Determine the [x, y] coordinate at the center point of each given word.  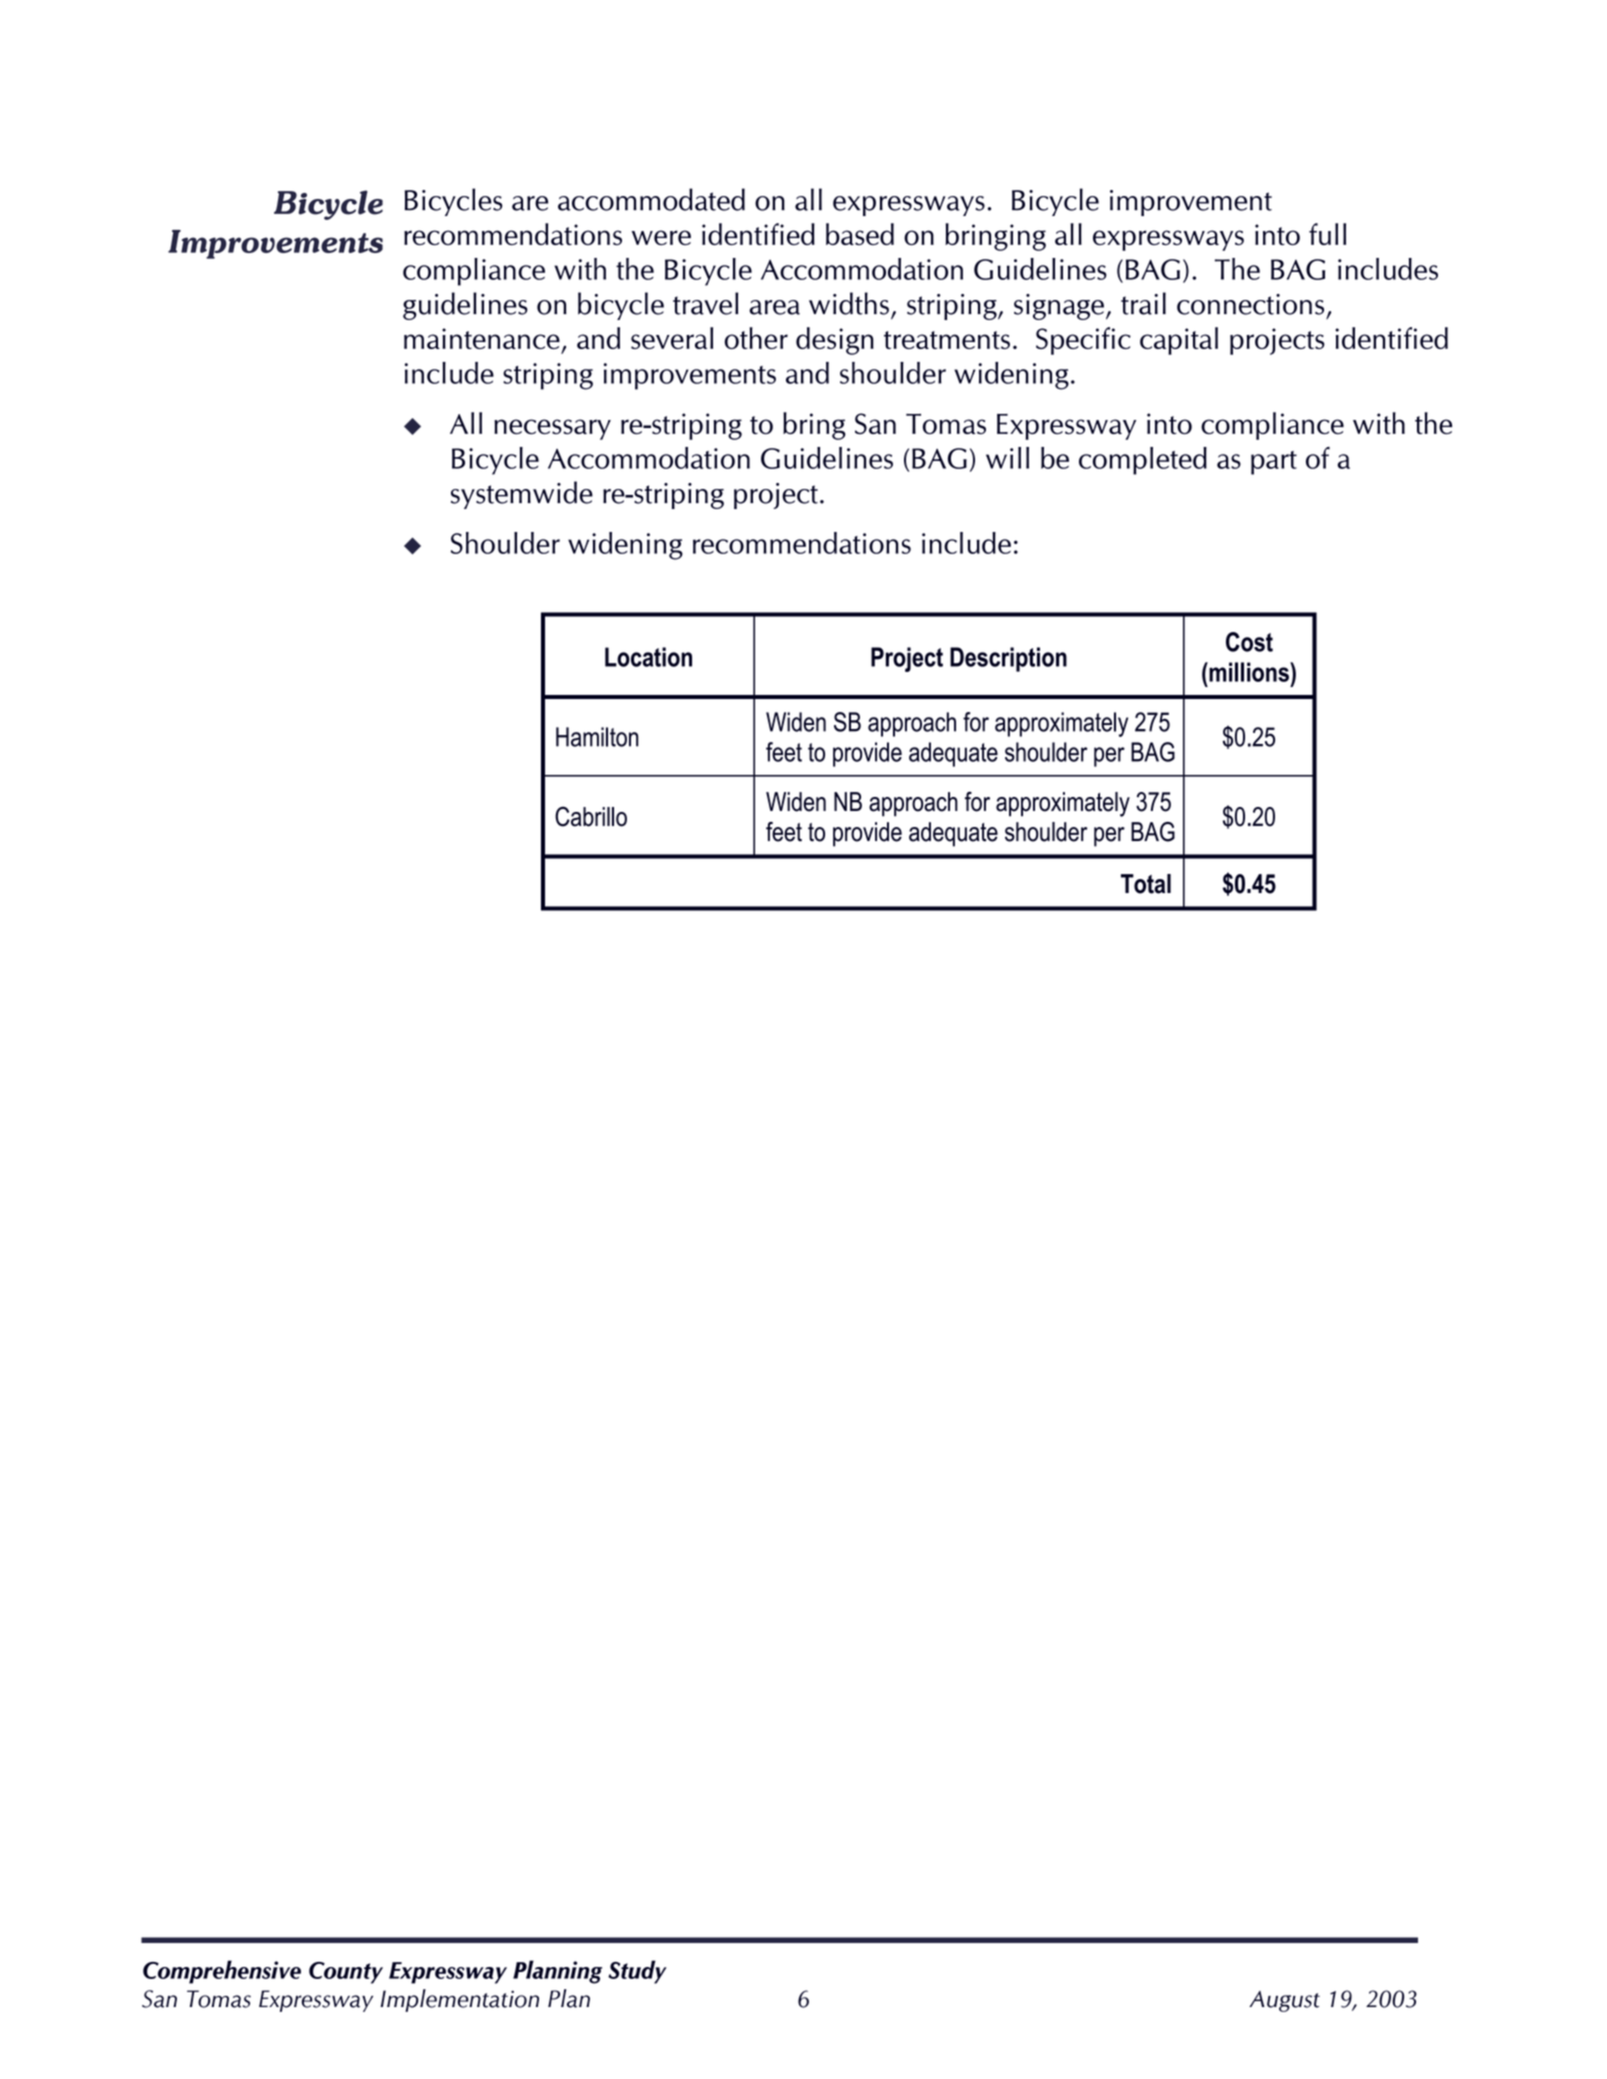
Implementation [459, 2000]
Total [1146, 884]
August [1284, 2001]
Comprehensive [222, 1972]
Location [648, 657]
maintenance [482, 338]
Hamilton [597, 737]
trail [1143, 303]
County [346, 1973]
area [774, 307]
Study [637, 1972]
